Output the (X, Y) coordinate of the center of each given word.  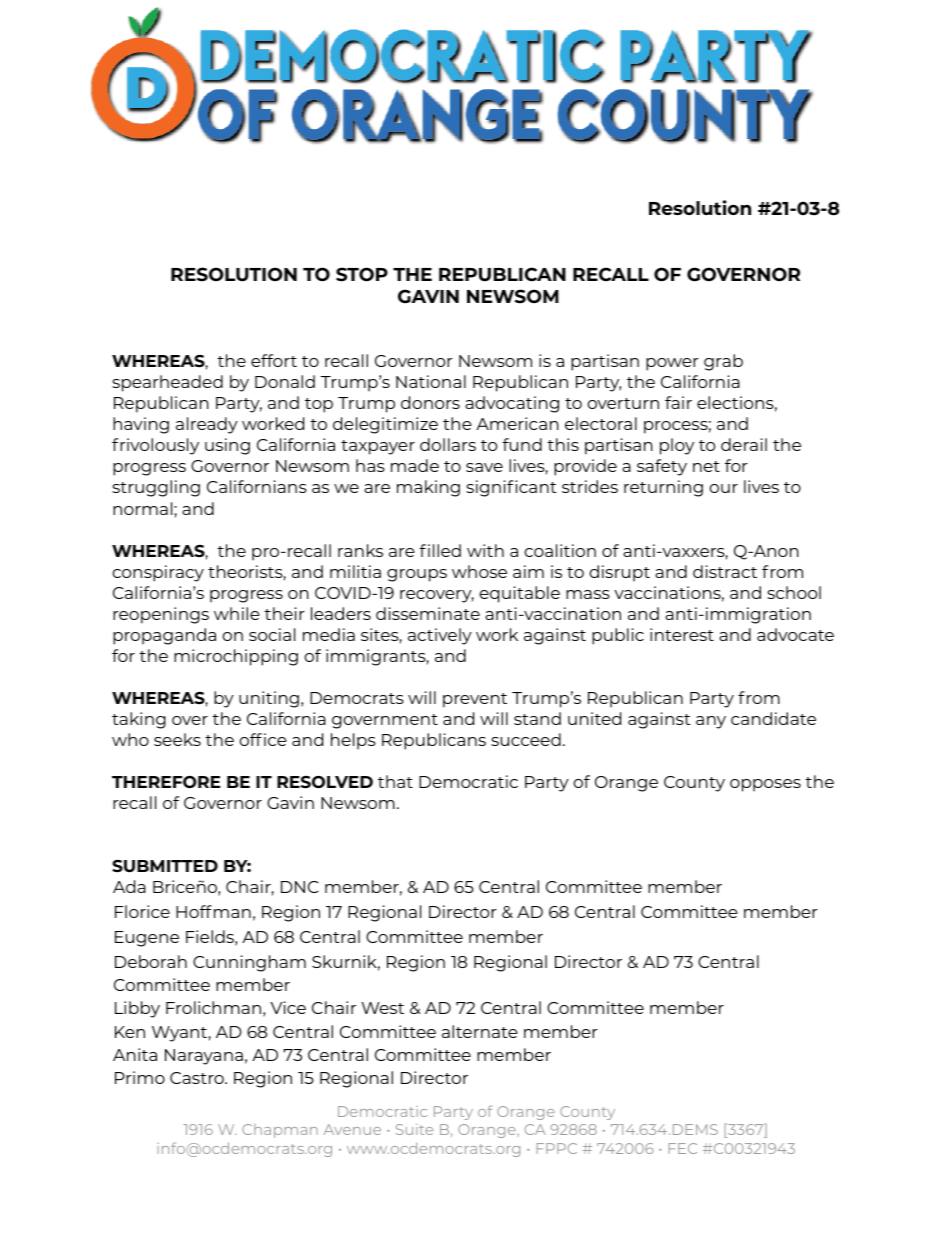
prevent (475, 700)
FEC (683, 1148)
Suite (414, 1129)
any (711, 722)
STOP (362, 274)
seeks (177, 739)
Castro (198, 1078)
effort (274, 360)
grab (723, 362)
